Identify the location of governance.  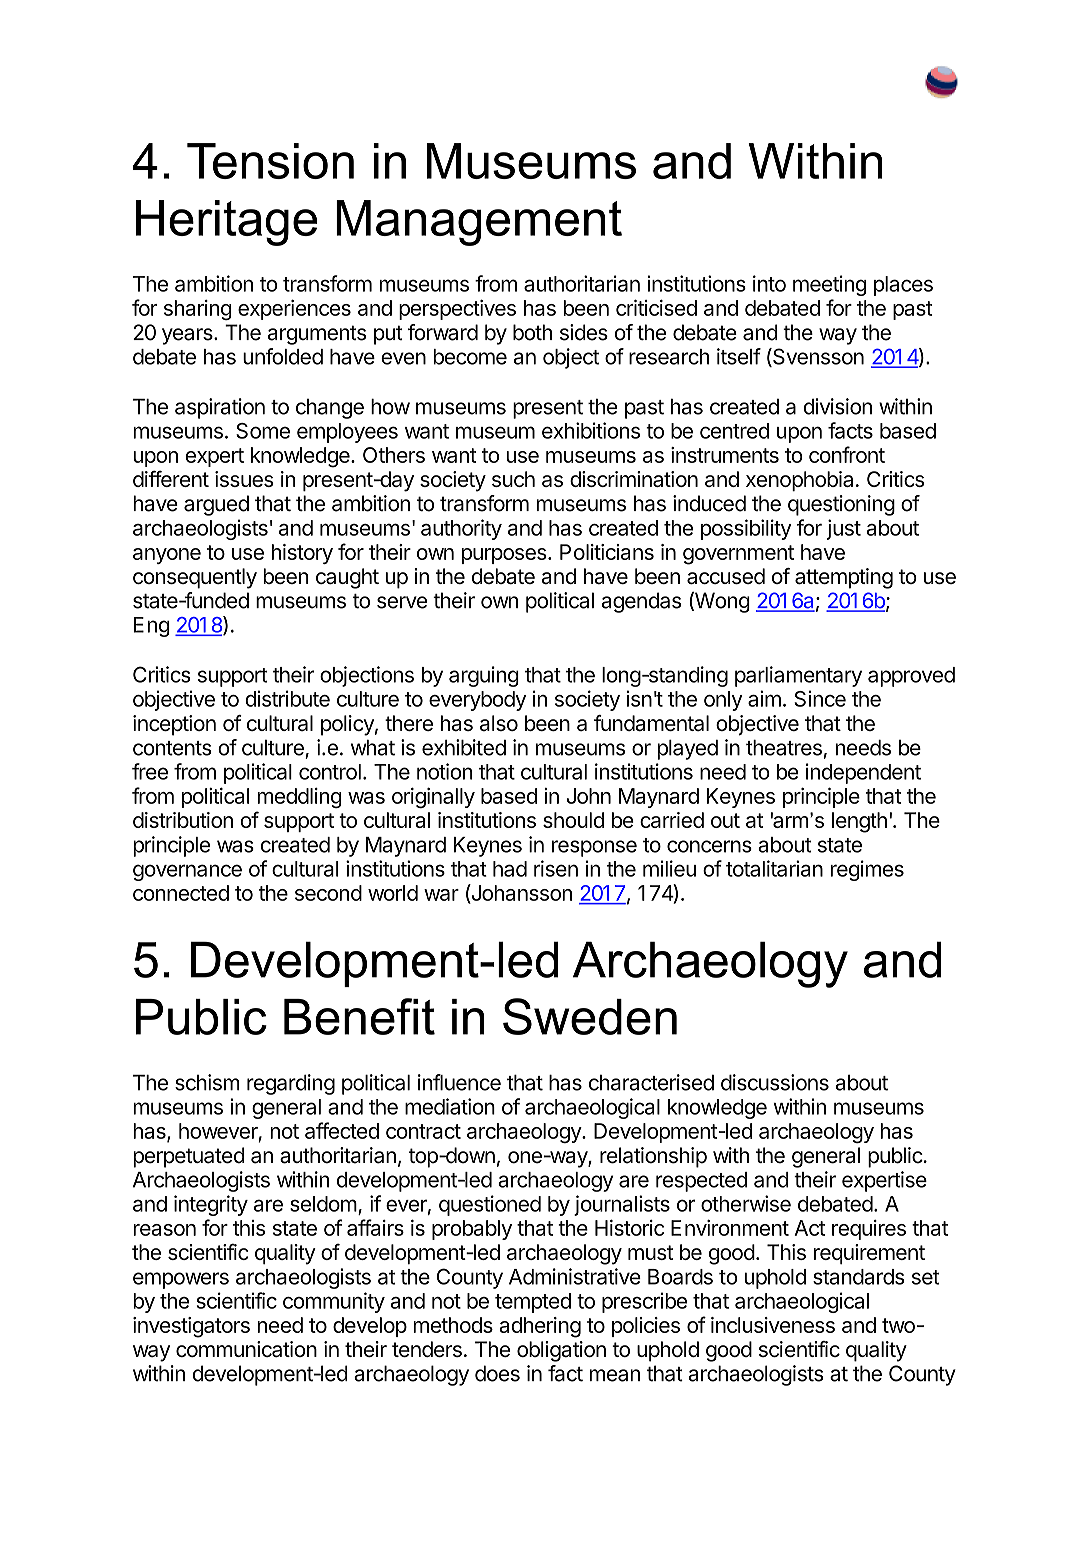
(187, 872).
